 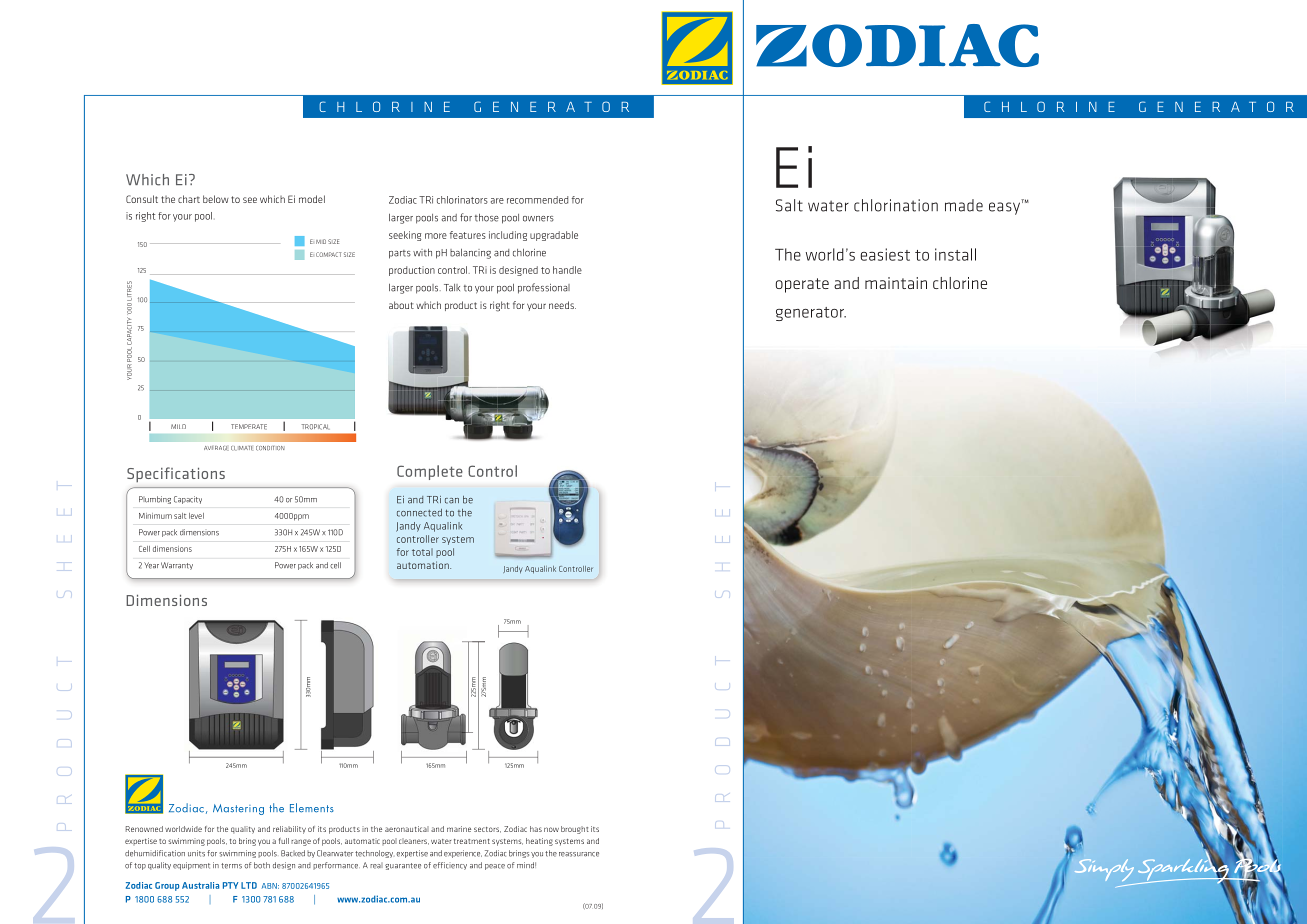 I want to click on level, so click(x=196, y=516).
